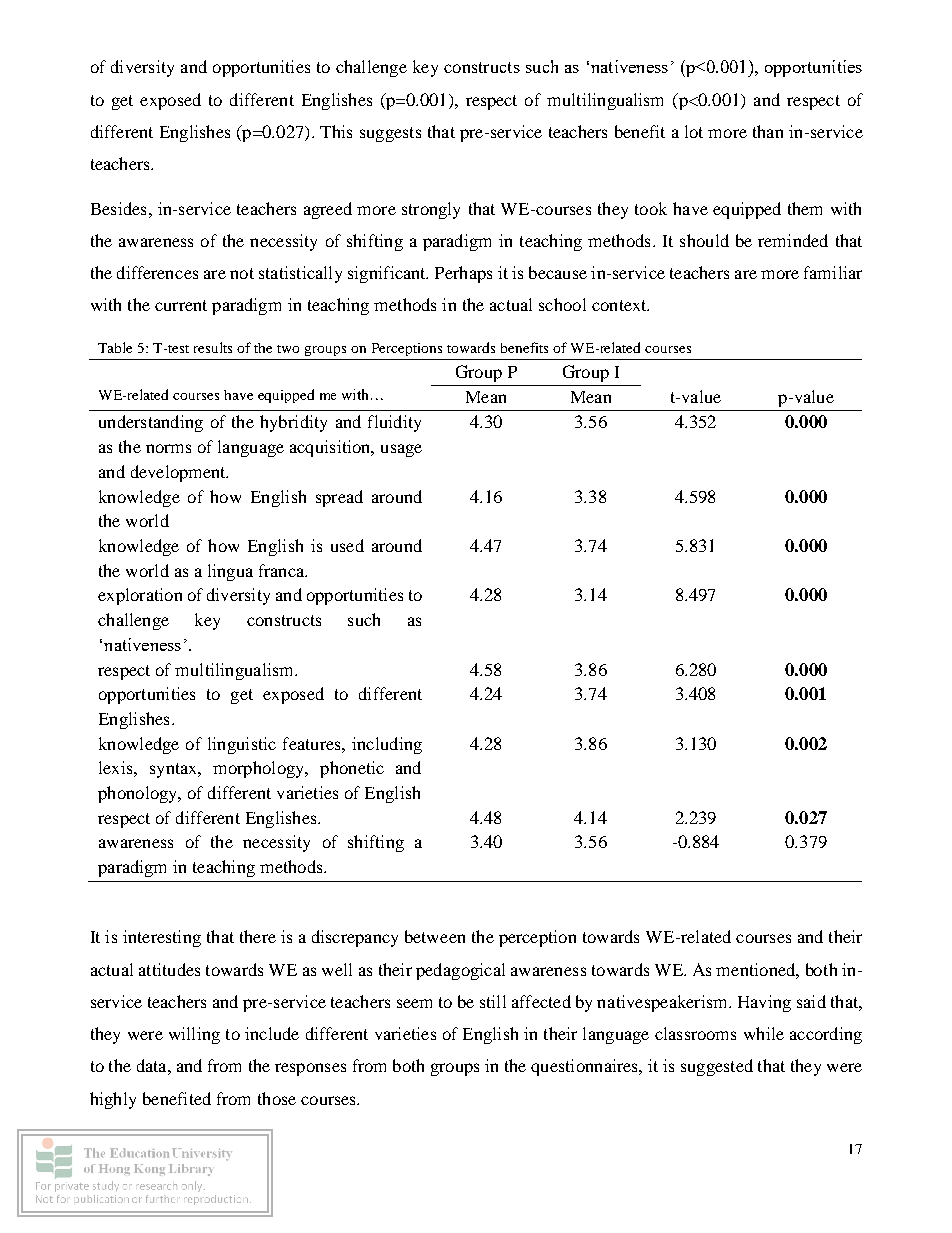  I want to click on used, so click(347, 545).
